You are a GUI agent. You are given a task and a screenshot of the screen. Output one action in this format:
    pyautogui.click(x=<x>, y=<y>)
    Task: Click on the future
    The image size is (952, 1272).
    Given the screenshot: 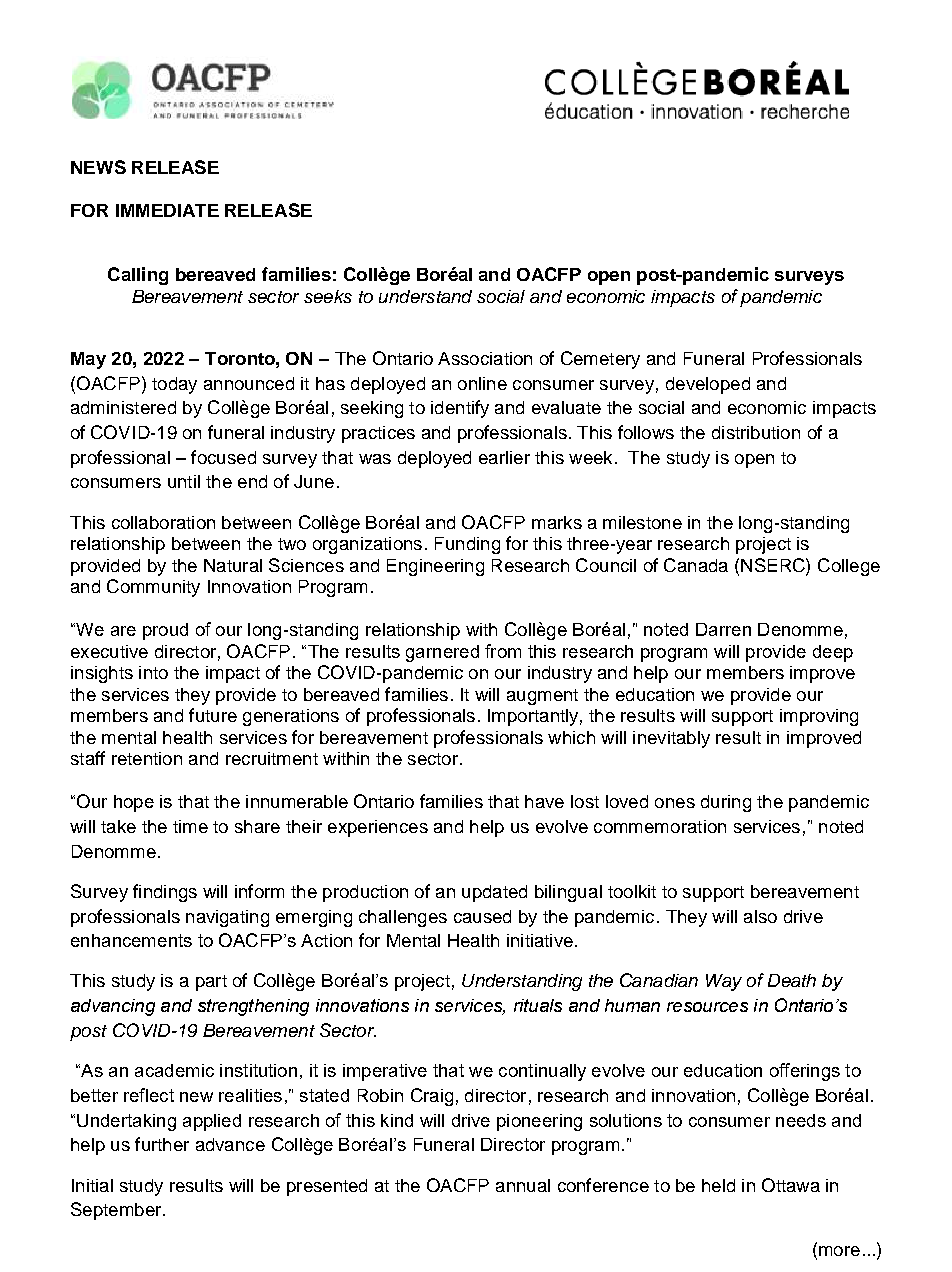 What is the action you would take?
    pyautogui.click(x=213, y=715)
